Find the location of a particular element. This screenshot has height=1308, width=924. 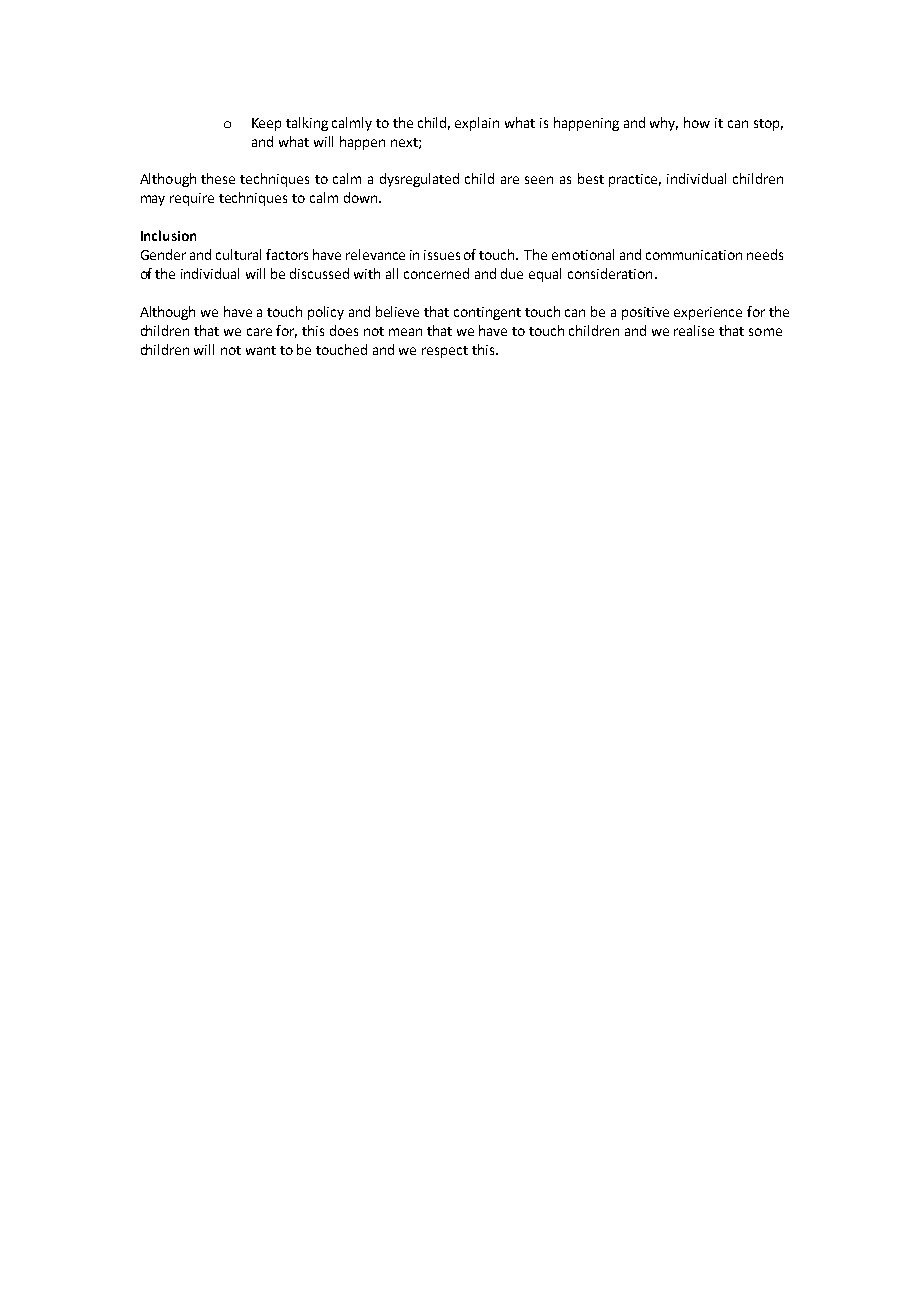

how is located at coordinates (697, 122).
